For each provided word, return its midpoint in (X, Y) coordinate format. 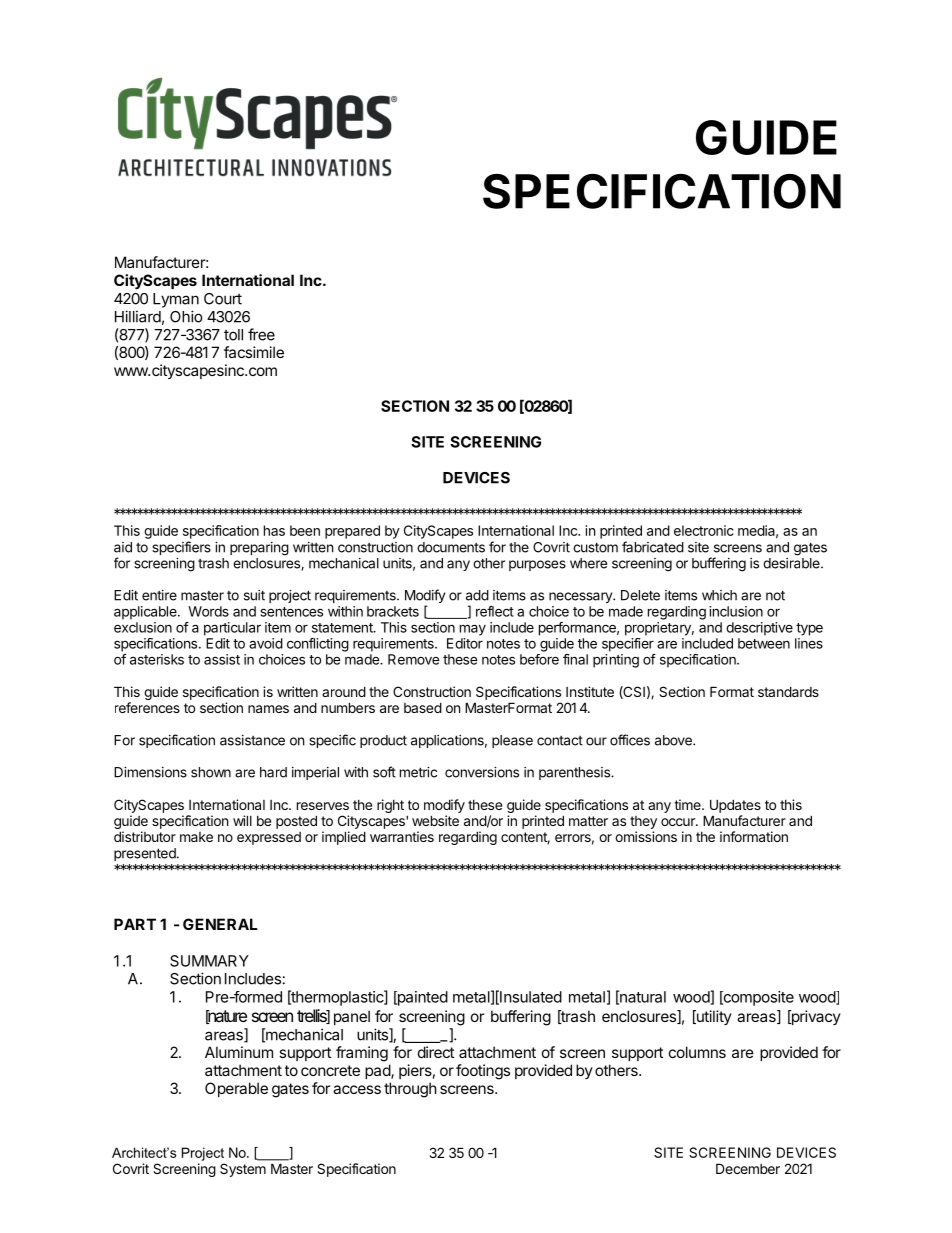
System (243, 1170)
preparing (259, 549)
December (748, 1168)
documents (451, 547)
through (410, 1090)
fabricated (653, 547)
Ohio (186, 316)
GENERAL (220, 924)
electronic (704, 530)
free (261, 334)
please (512, 741)
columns (697, 1052)
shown (211, 772)
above (674, 740)
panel (352, 1017)
